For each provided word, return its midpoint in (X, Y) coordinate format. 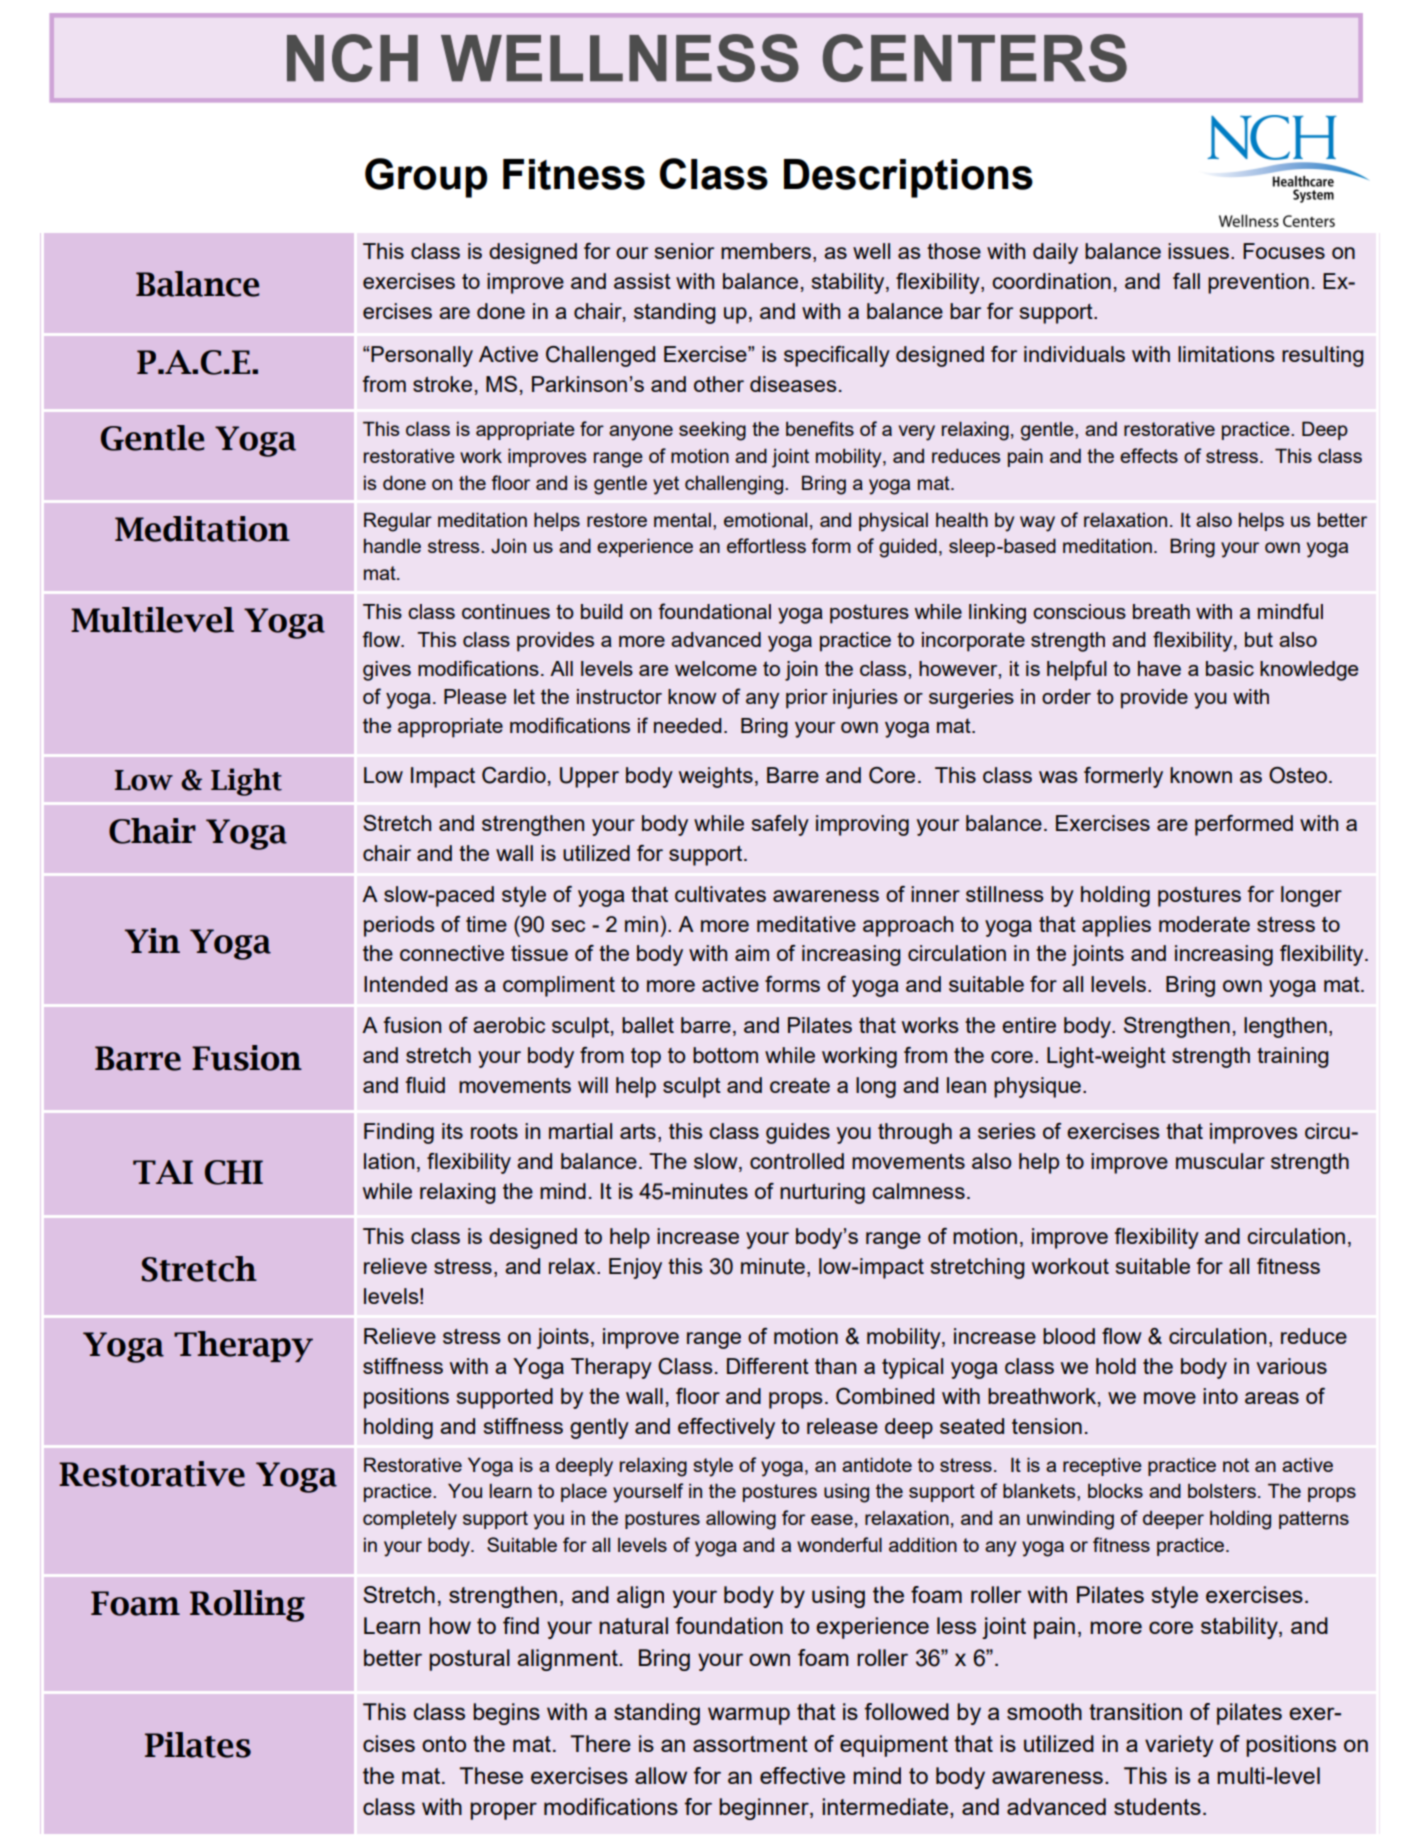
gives (387, 671)
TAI (163, 1172)
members (766, 251)
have (1159, 668)
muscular (1220, 1161)
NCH (352, 58)
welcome (716, 668)
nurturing (822, 1193)
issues (1198, 251)
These (491, 1775)
